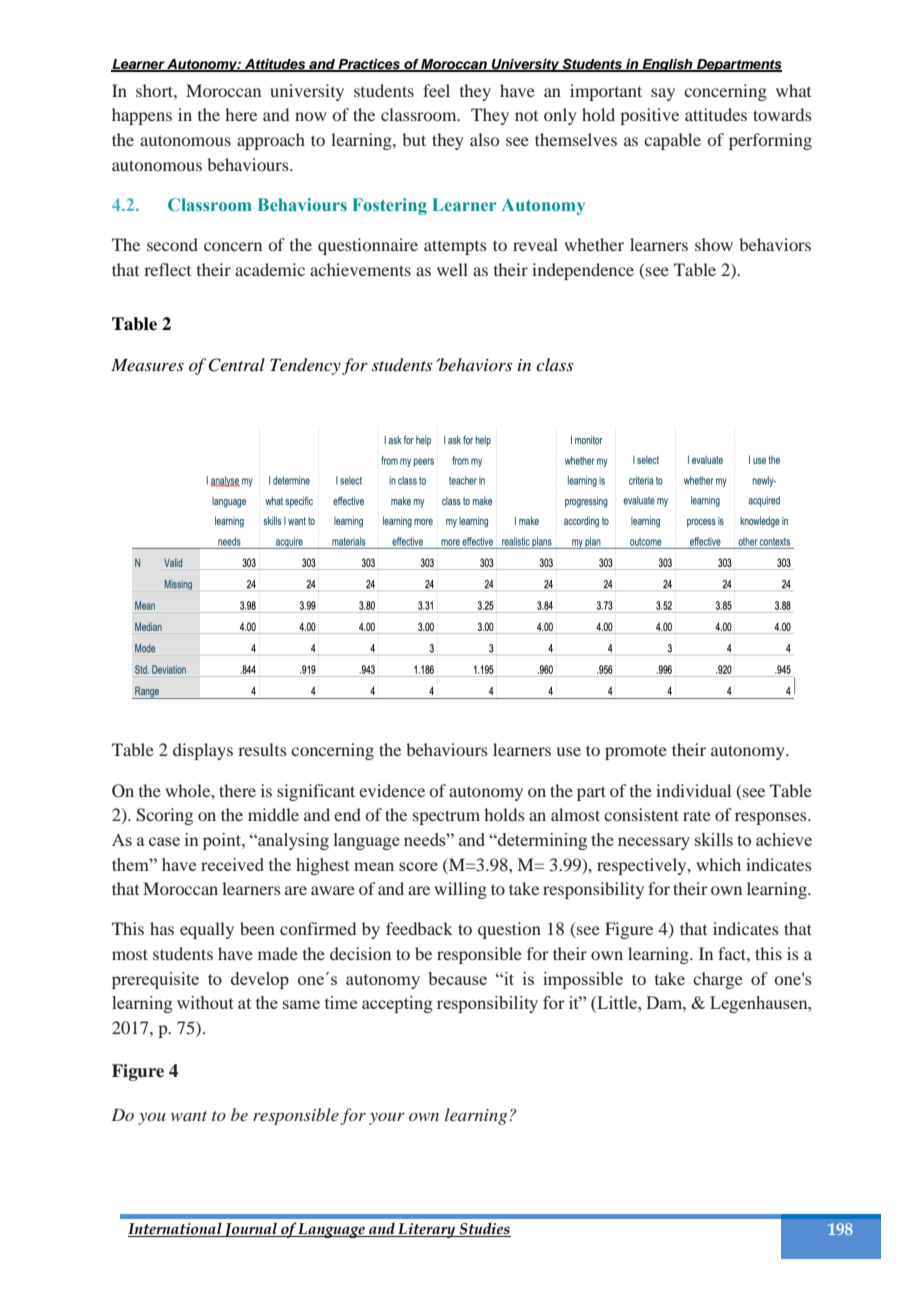 The height and width of the screenshot is (1308, 924). Describe the element at coordinates (663, 94) in the screenshot. I see `say` at that location.
